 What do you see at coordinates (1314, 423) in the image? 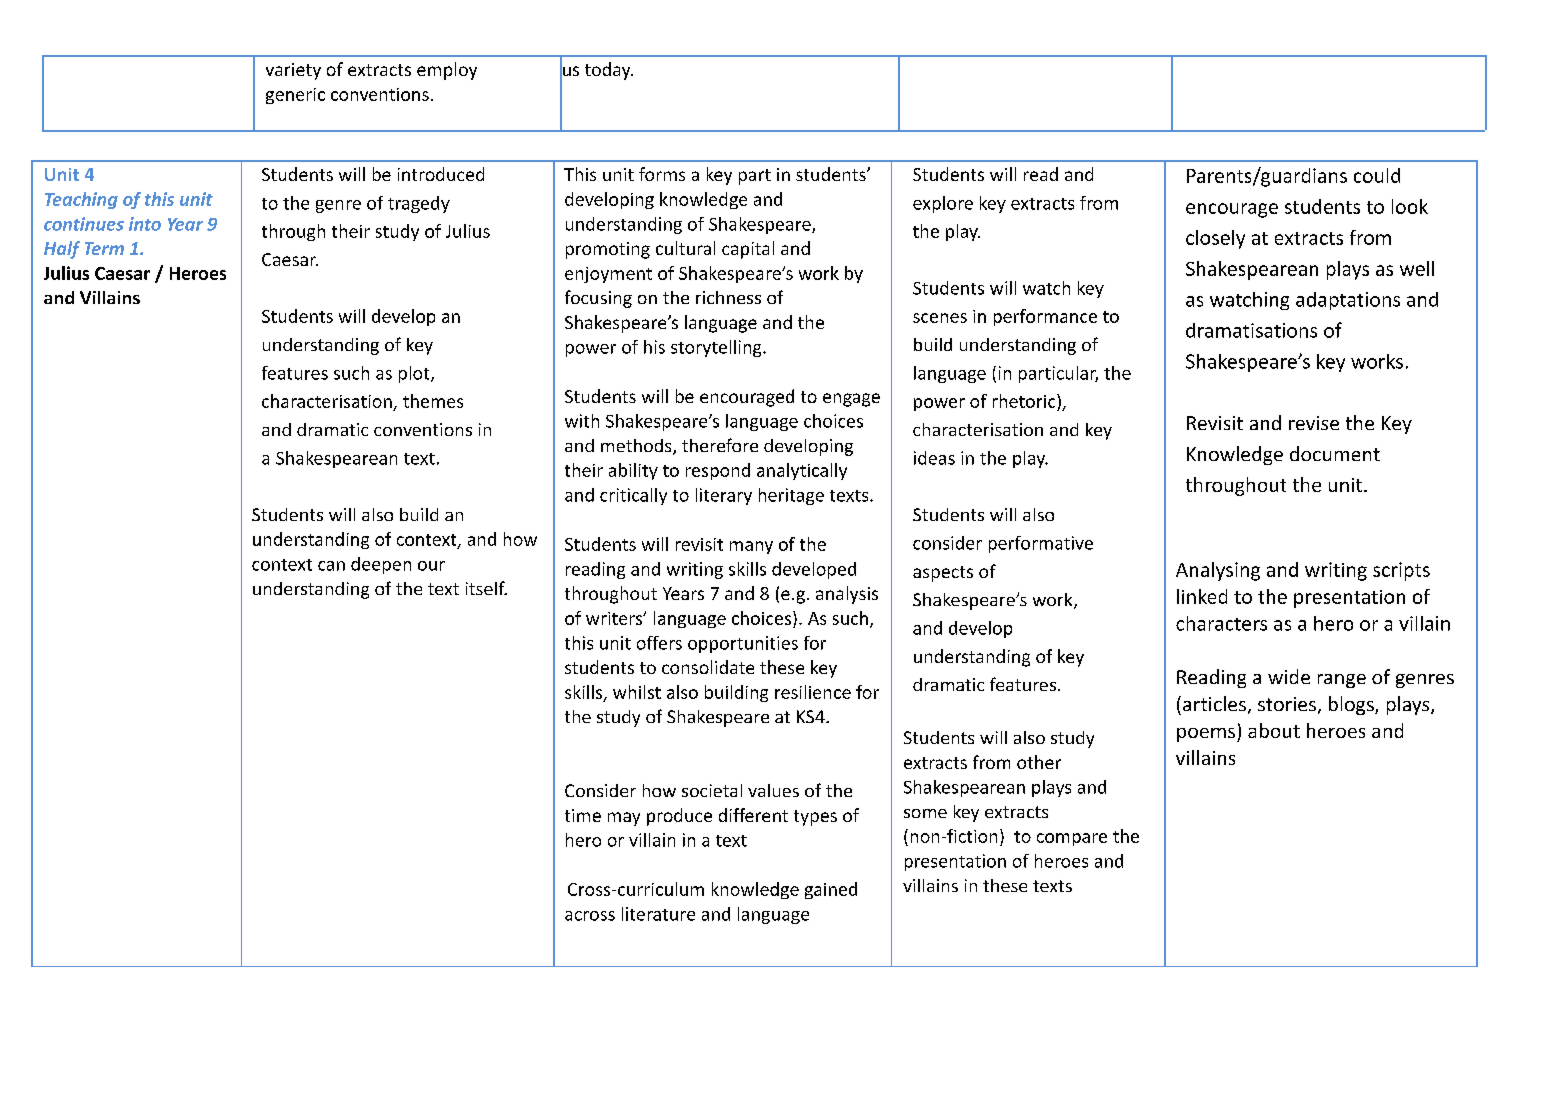
I see `revise` at bounding box center [1314, 423].
